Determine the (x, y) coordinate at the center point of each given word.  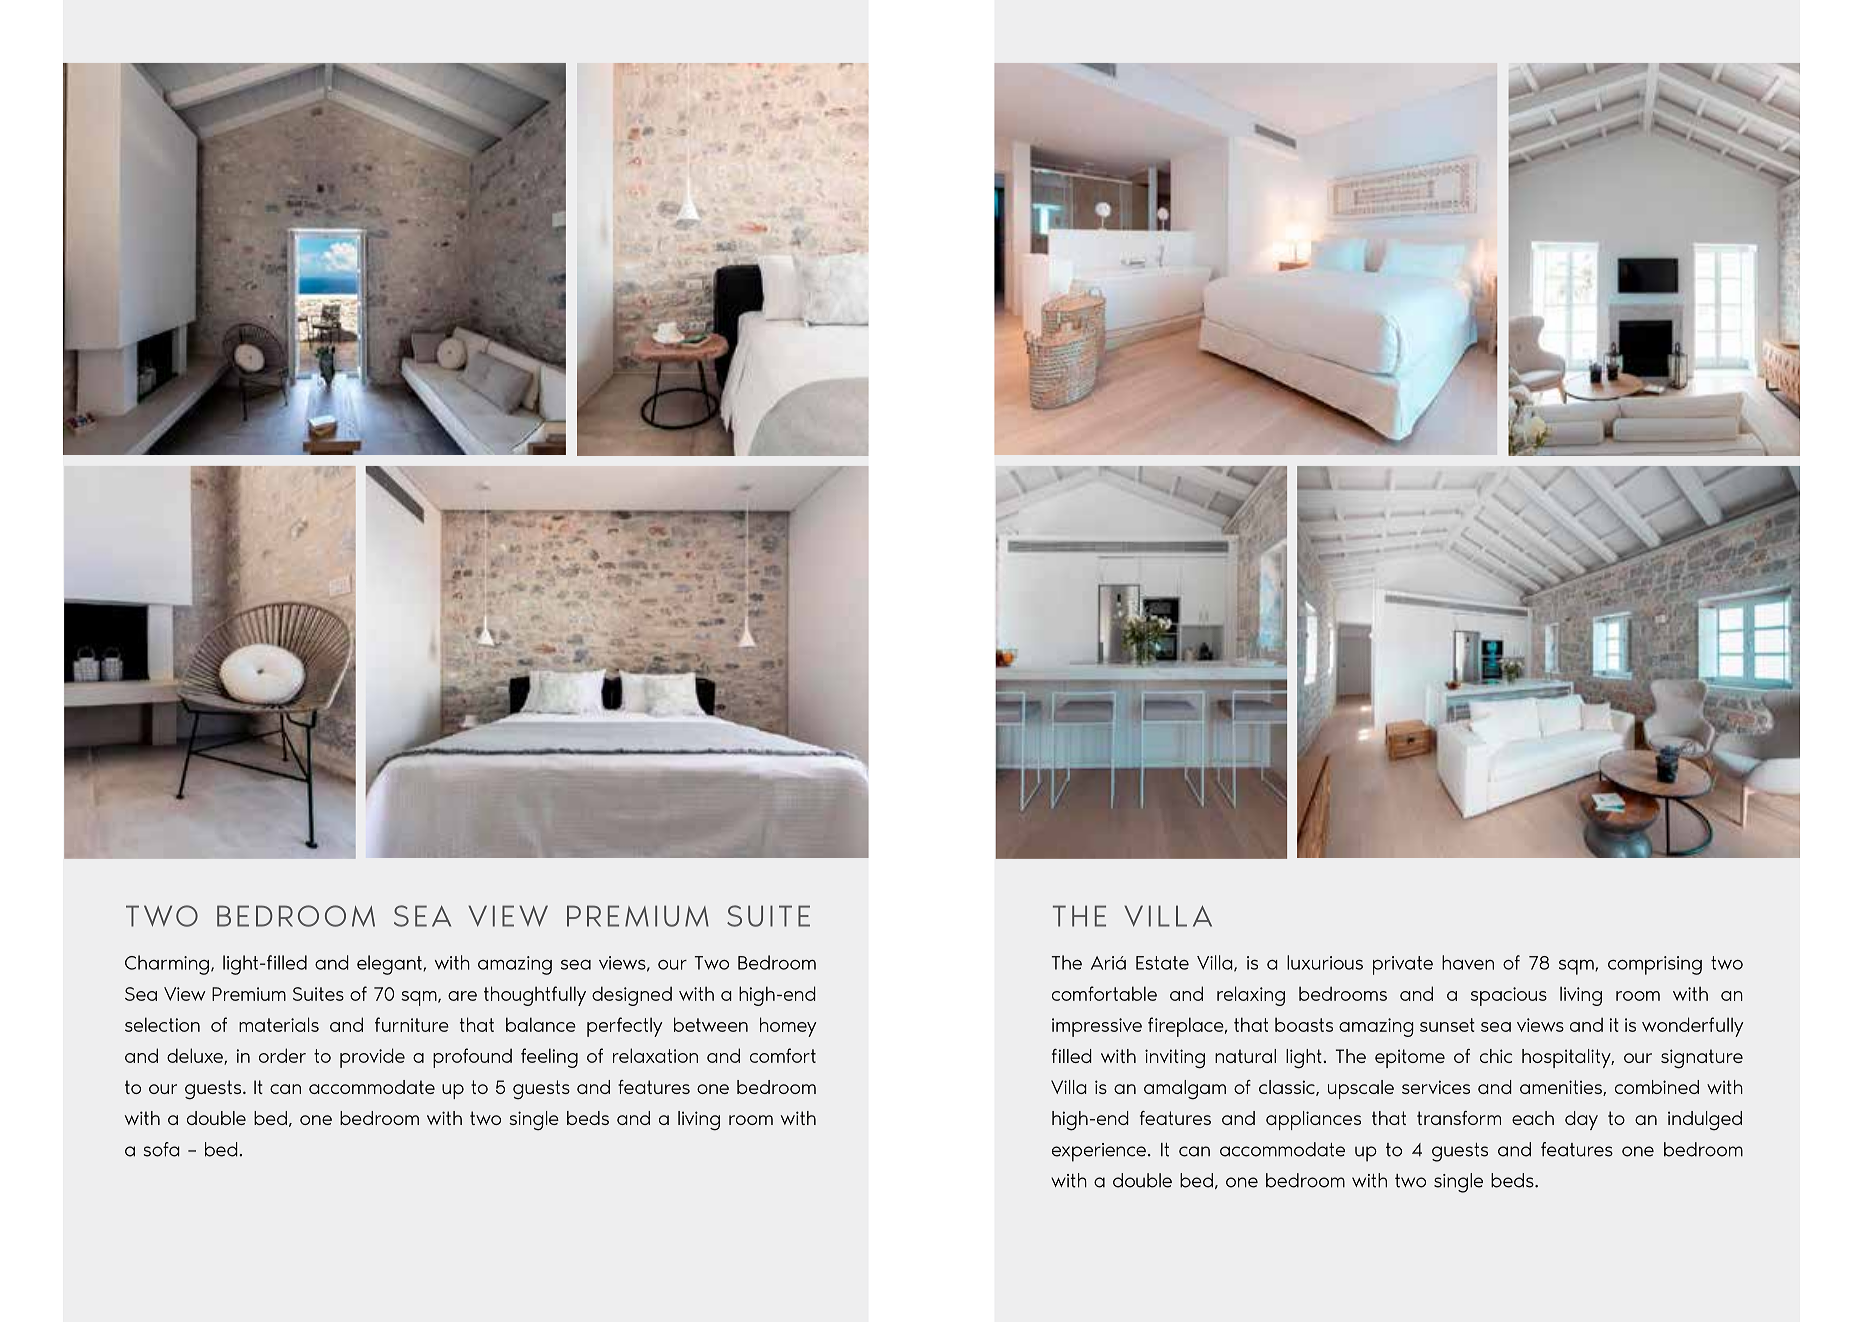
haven (1468, 962)
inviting (1175, 1059)
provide (372, 1058)
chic (1496, 1056)
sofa (162, 1149)
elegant (390, 965)
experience (1099, 1152)
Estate (1162, 963)
